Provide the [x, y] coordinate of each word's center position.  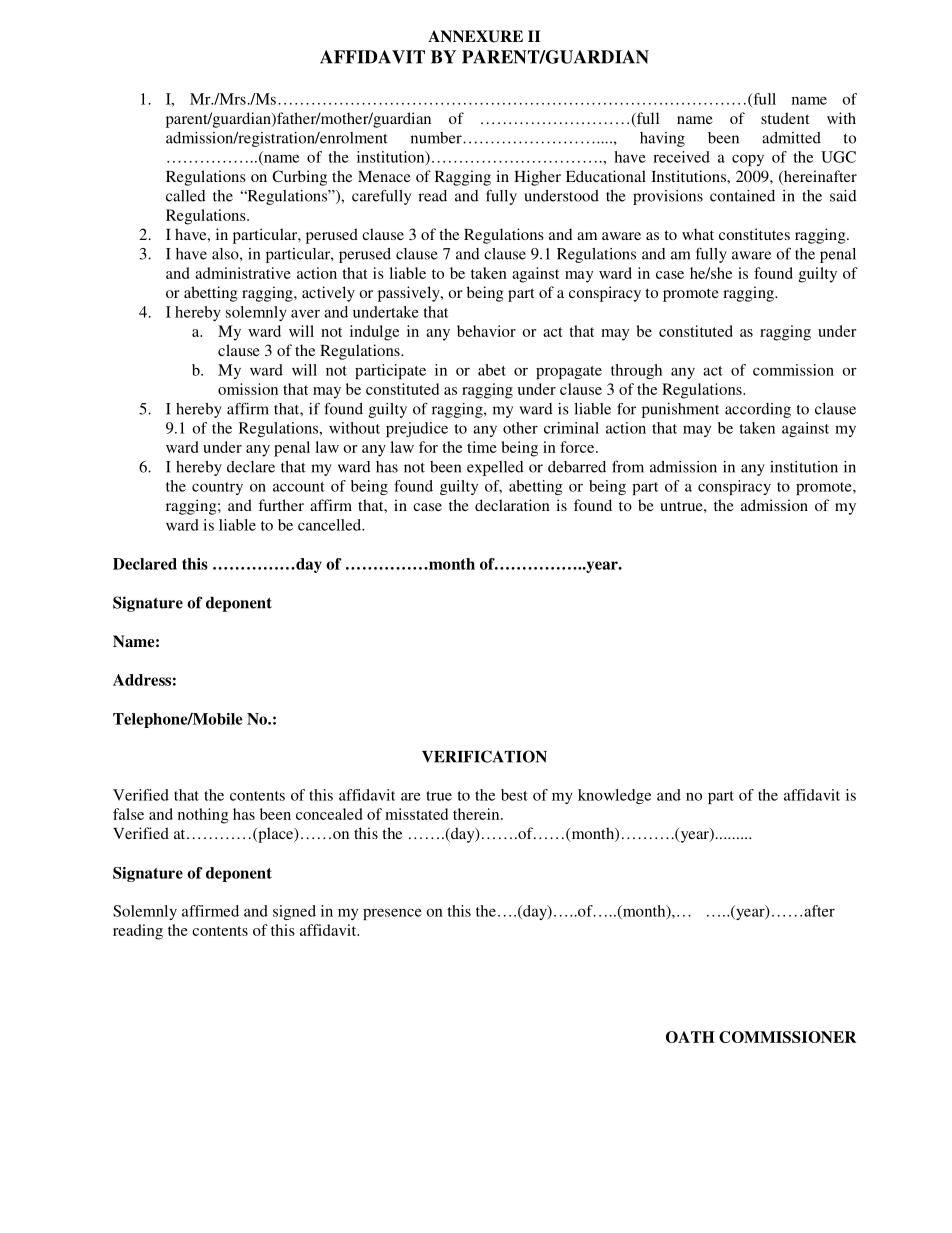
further [281, 505]
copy [748, 160]
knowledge [614, 796]
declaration [512, 505]
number [437, 138]
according [758, 410]
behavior [486, 331]
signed [294, 912]
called [185, 196]
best [514, 795]
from [628, 466]
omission [248, 389]
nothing [203, 816]
